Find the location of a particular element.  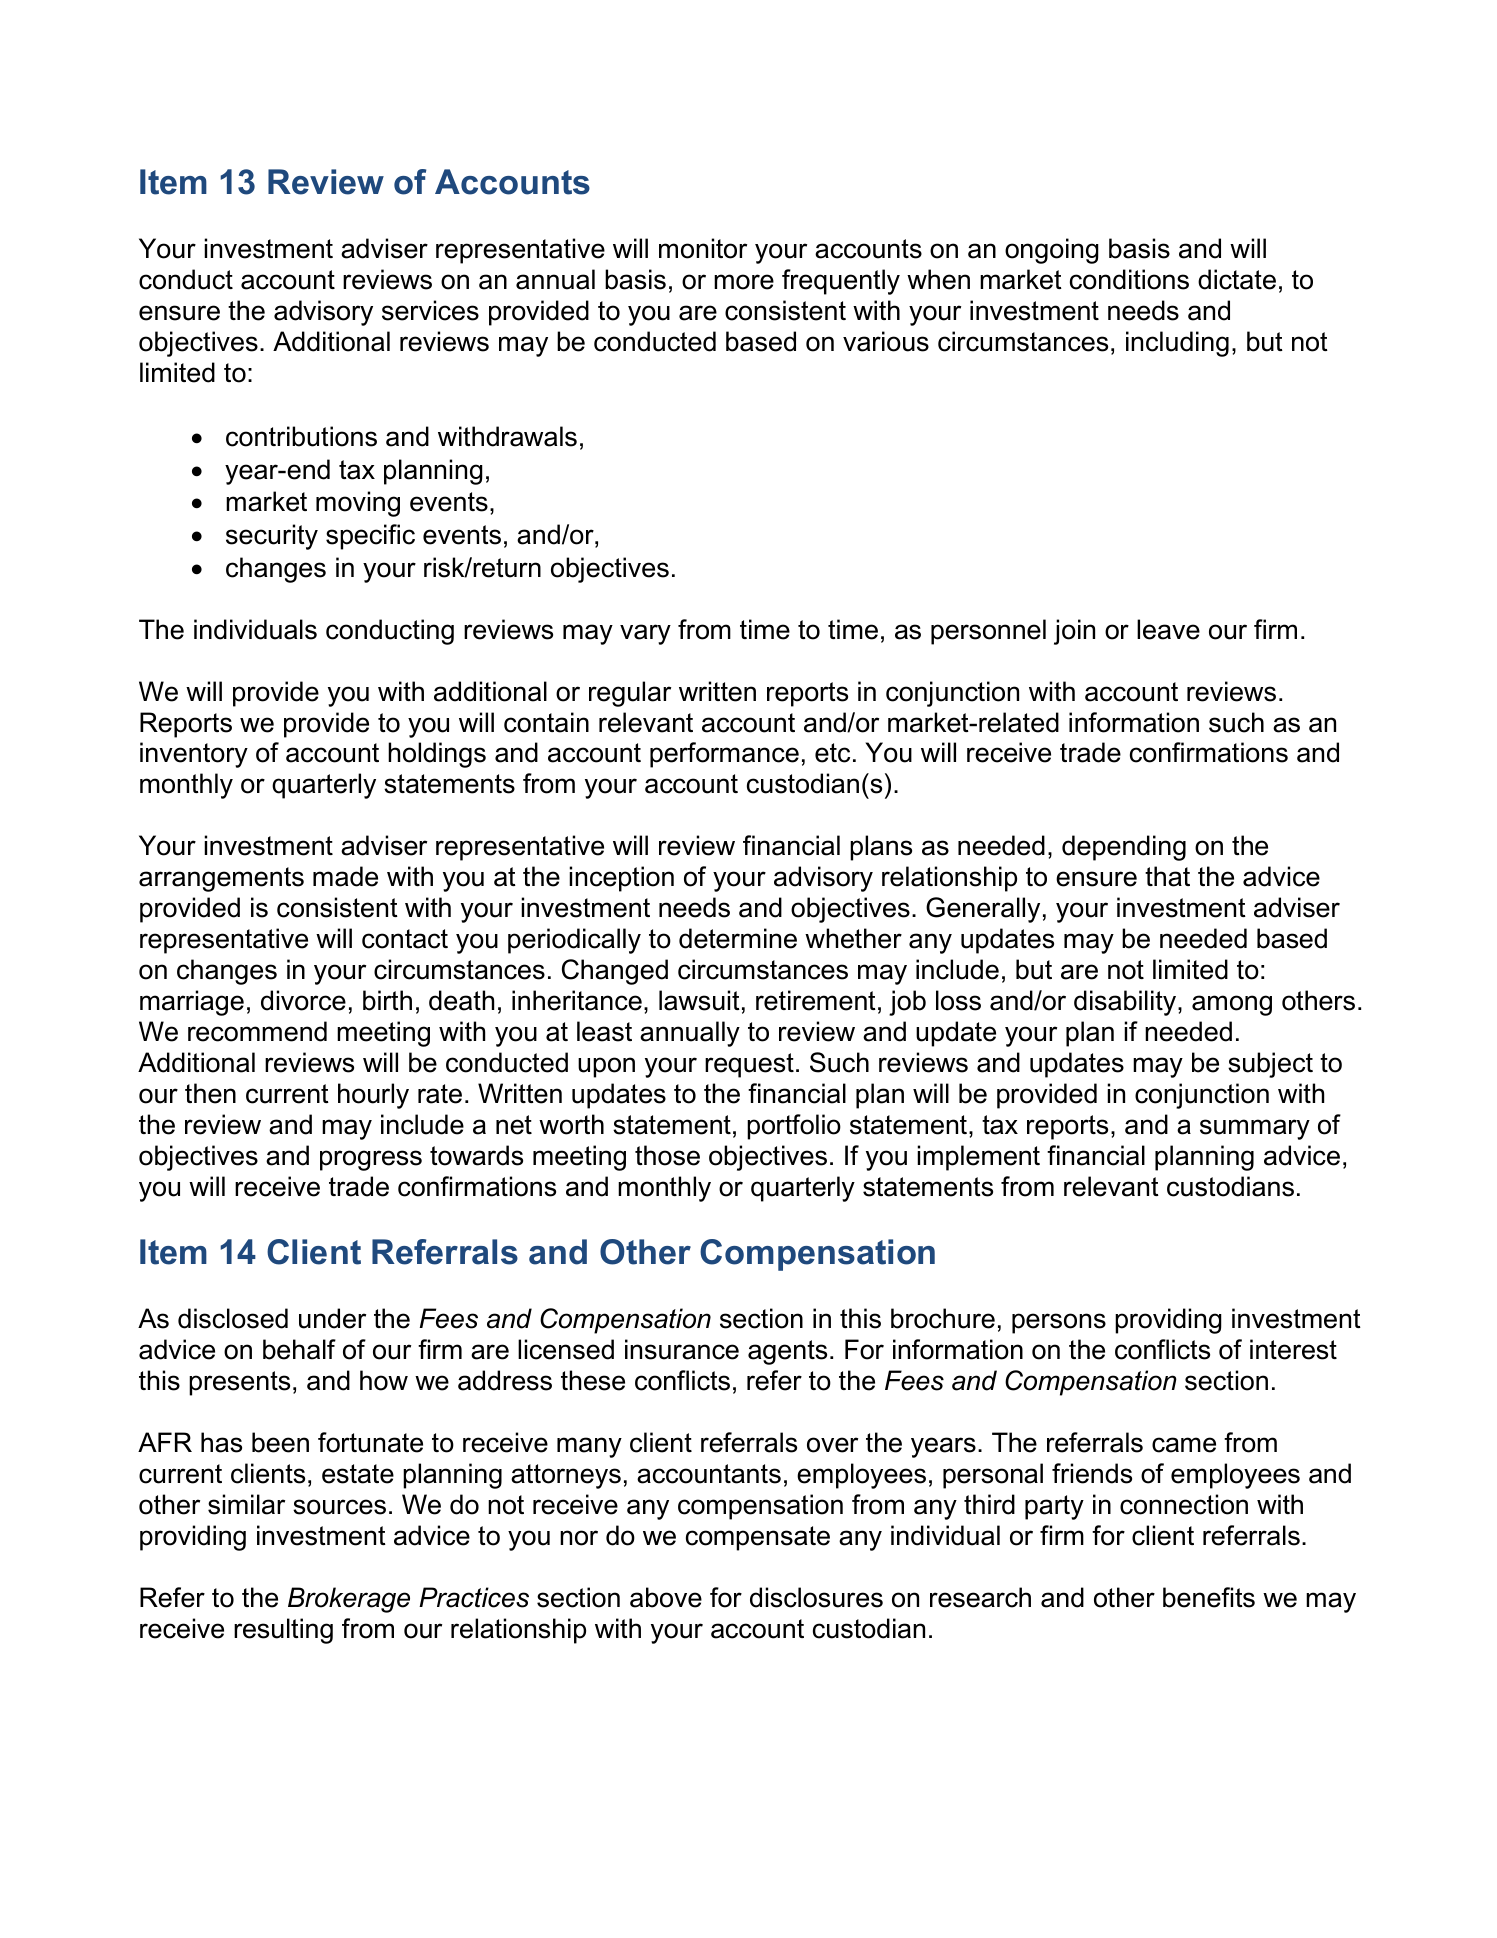

inventory is located at coordinates (194, 755).
